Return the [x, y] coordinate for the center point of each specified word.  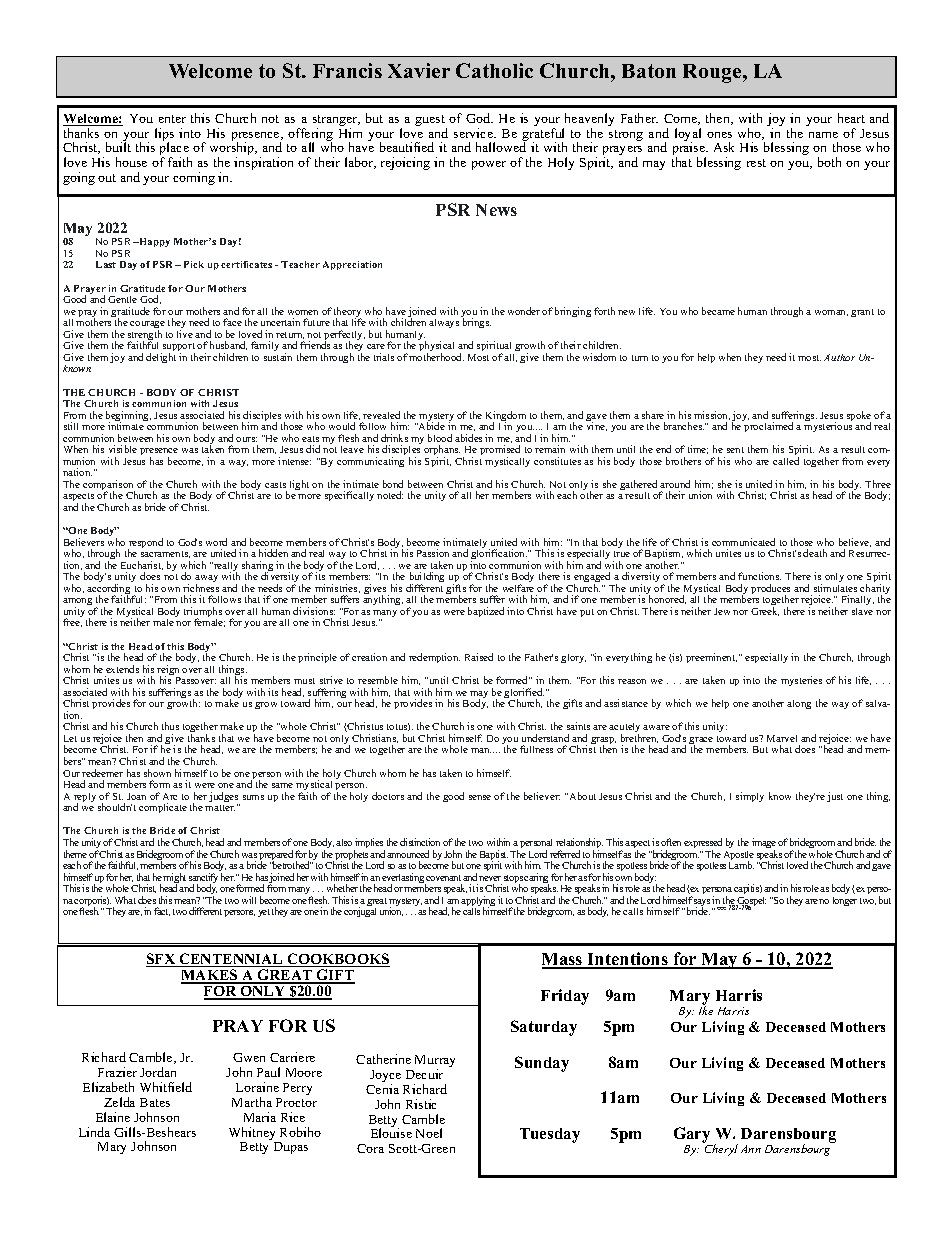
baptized [486, 612]
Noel [429, 1133]
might [174, 879]
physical [436, 348]
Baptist [494, 856]
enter [172, 119]
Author [839, 357]
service [474, 133]
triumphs [203, 613]
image [764, 844]
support [178, 349]
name [823, 135]
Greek [765, 611]
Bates [155, 1102]
